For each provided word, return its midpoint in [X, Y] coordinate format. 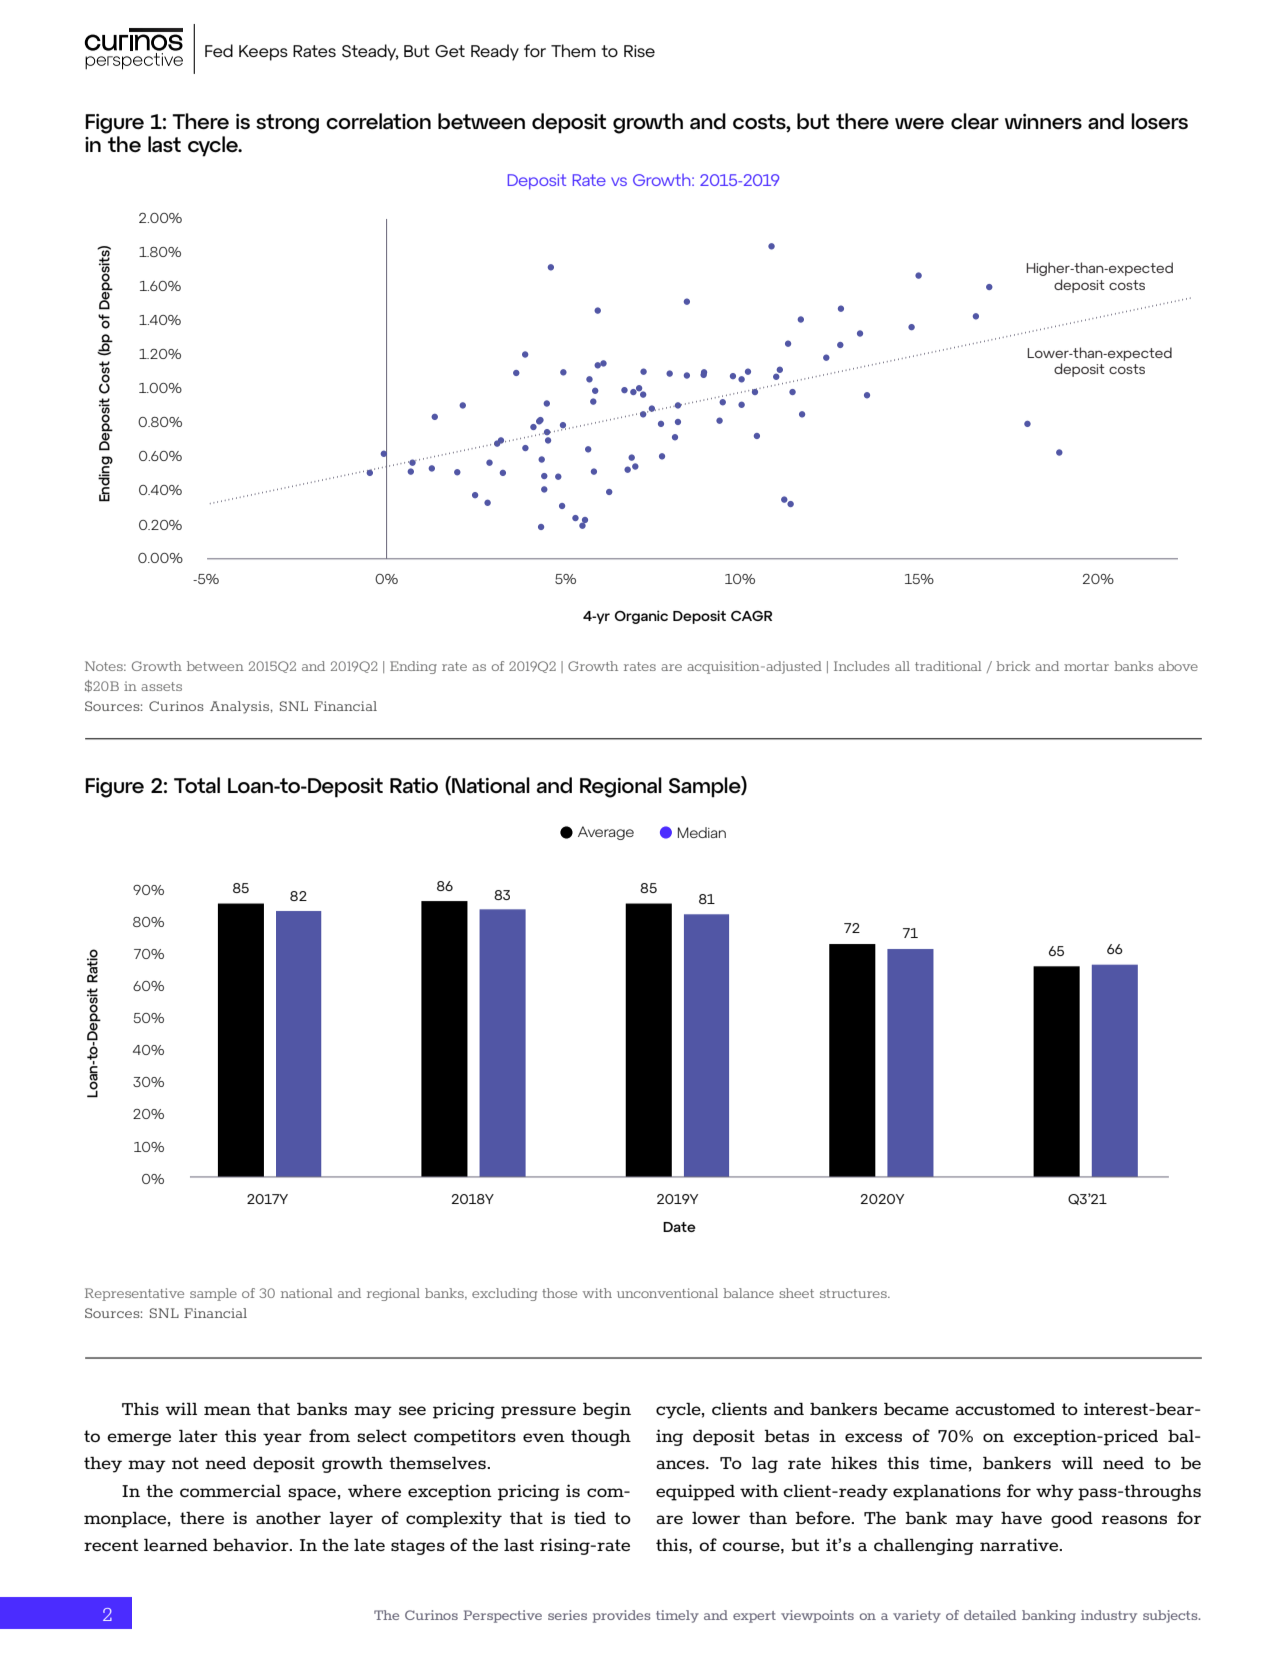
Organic [641, 617]
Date [679, 1227]
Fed [219, 50]
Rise [639, 51]
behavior [252, 1544]
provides [621, 1616]
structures [854, 1293]
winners [1043, 122]
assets [161, 686]
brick [1013, 666]
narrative [1020, 1544]
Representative [134, 1294]
